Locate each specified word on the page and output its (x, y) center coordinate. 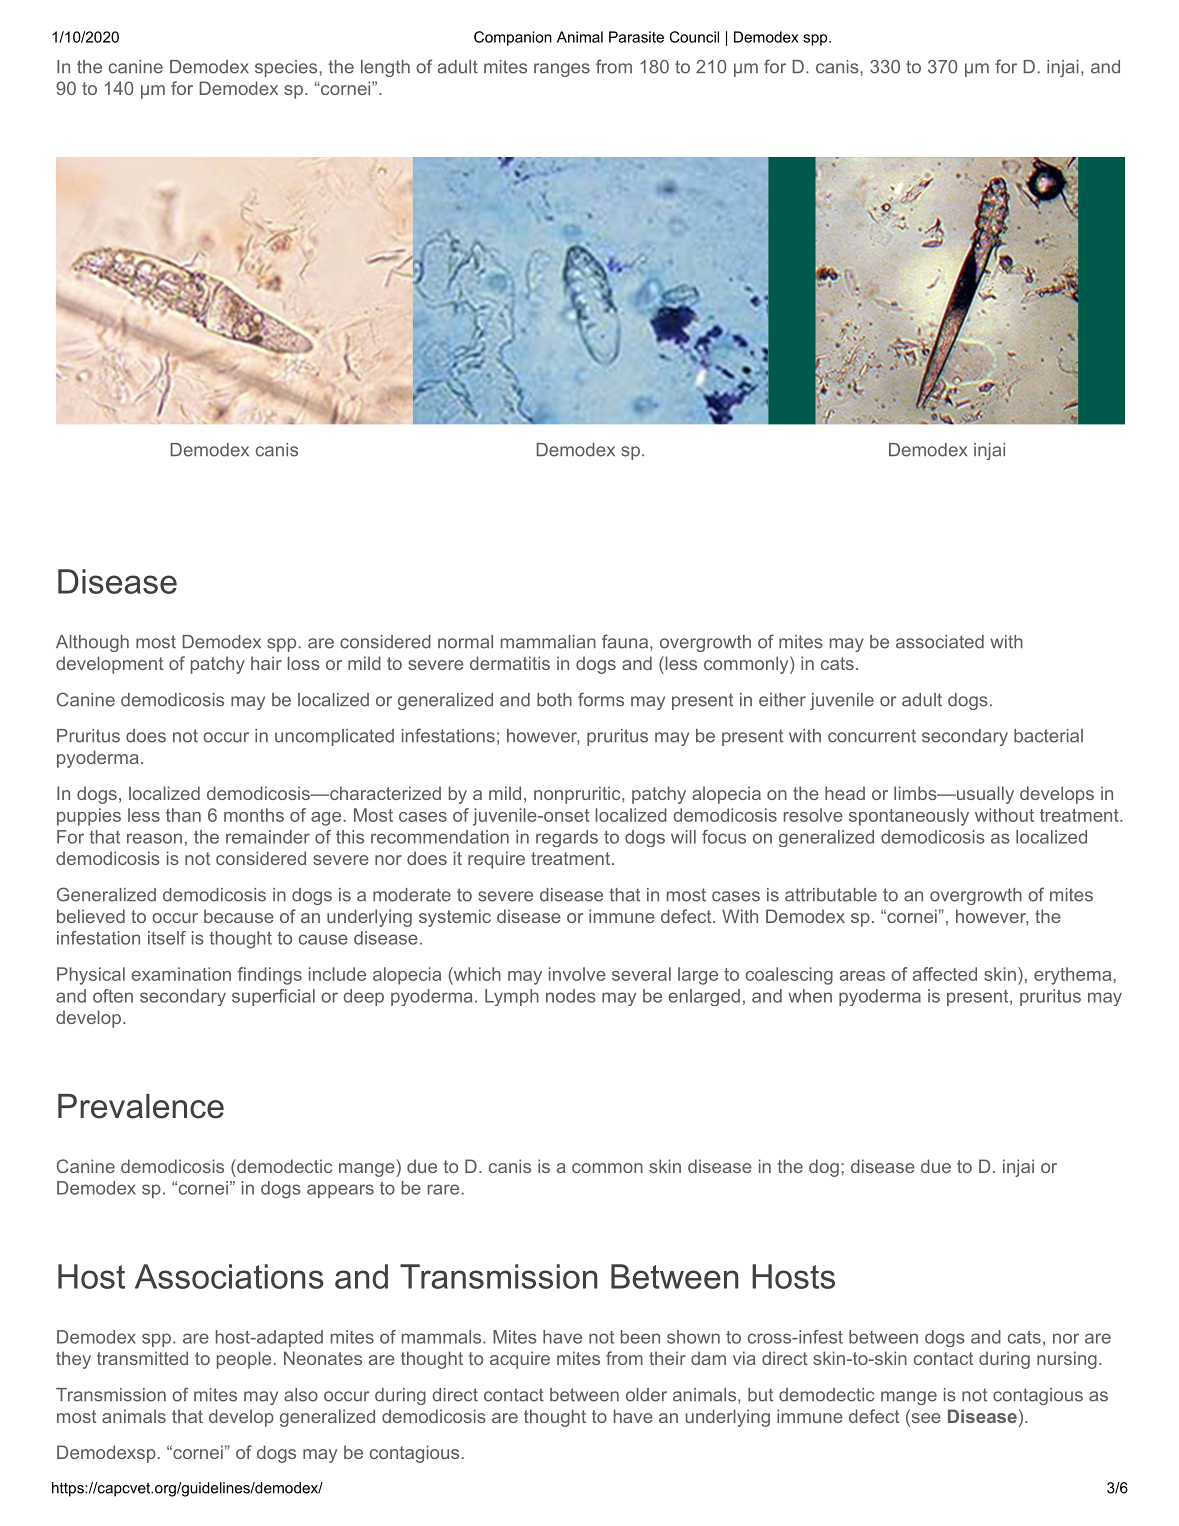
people (244, 1360)
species (287, 68)
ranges (562, 70)
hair (266, 663)
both (554, 700)
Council (694, 37)
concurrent (872, 736)
